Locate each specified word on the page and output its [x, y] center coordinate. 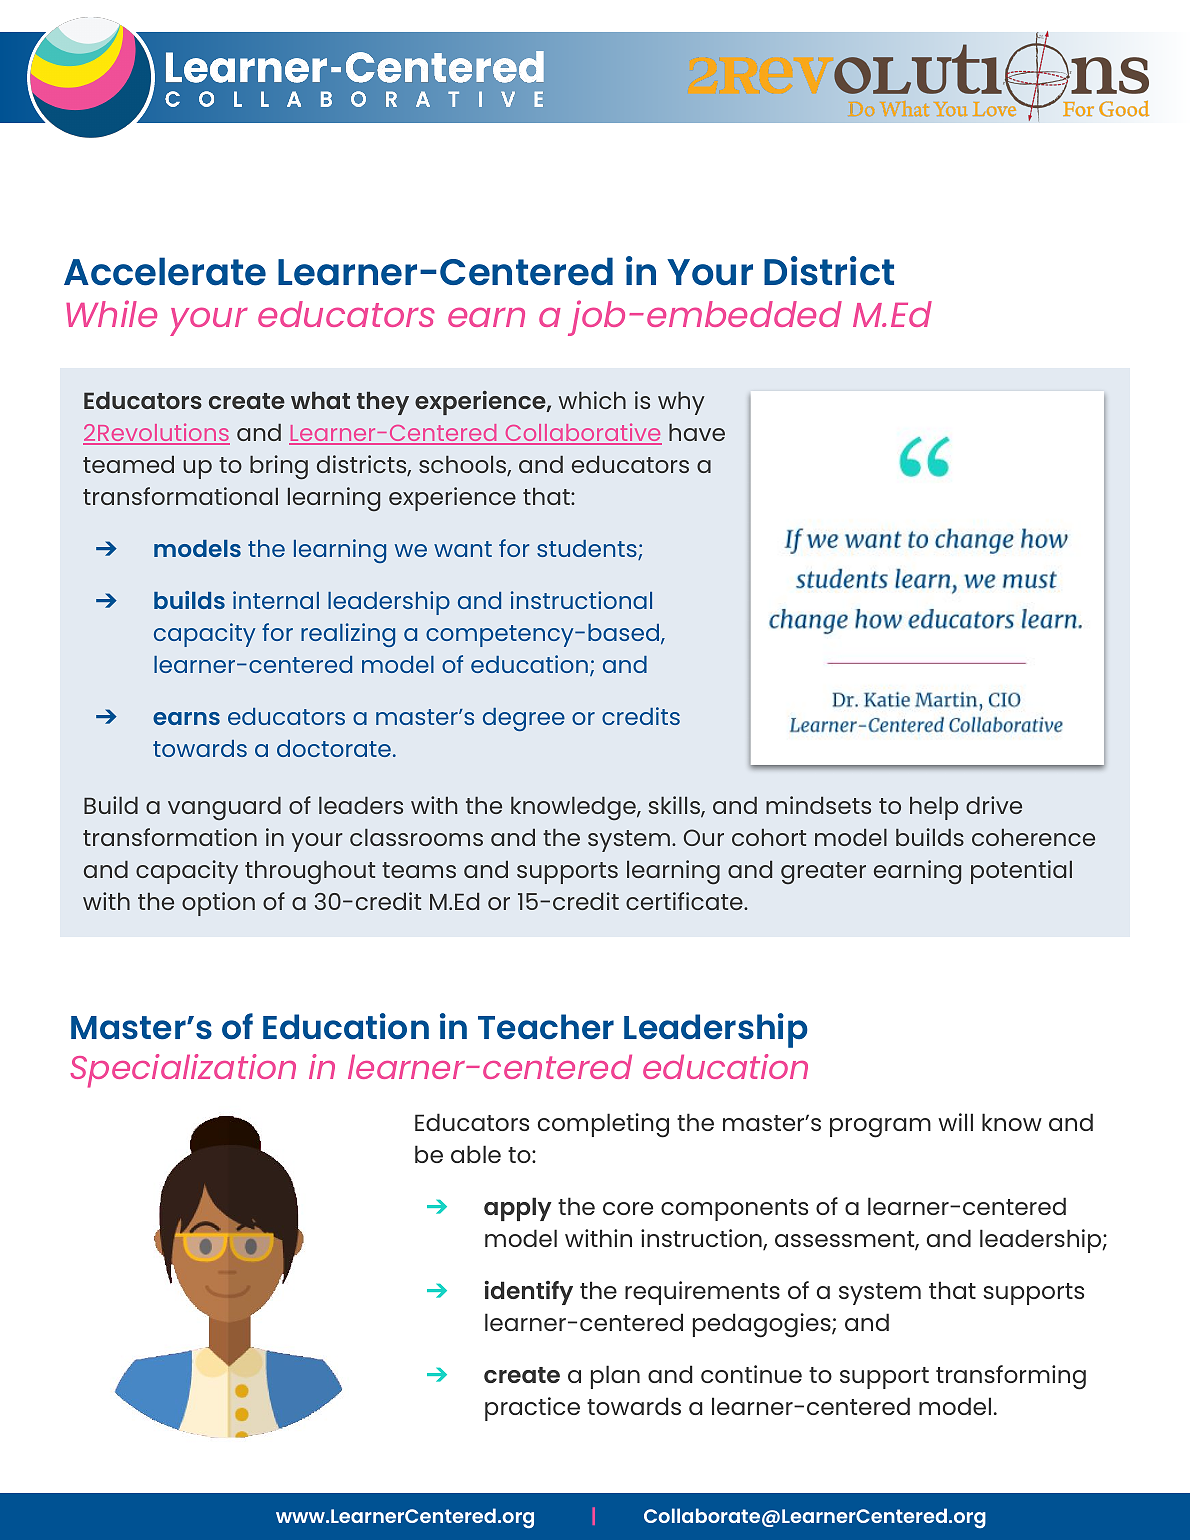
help [934, 808]
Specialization [183, 1071]
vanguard [224, 808]
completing [603, 1125]
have [697, 432]
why [681, 403]
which [592, 400]
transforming [1011, 1377]
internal [276, 600]
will [955, 1122]
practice [532, 1409]
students [588, 550]
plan [615, 1377]
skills [675, 806]
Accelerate [165, 271]
